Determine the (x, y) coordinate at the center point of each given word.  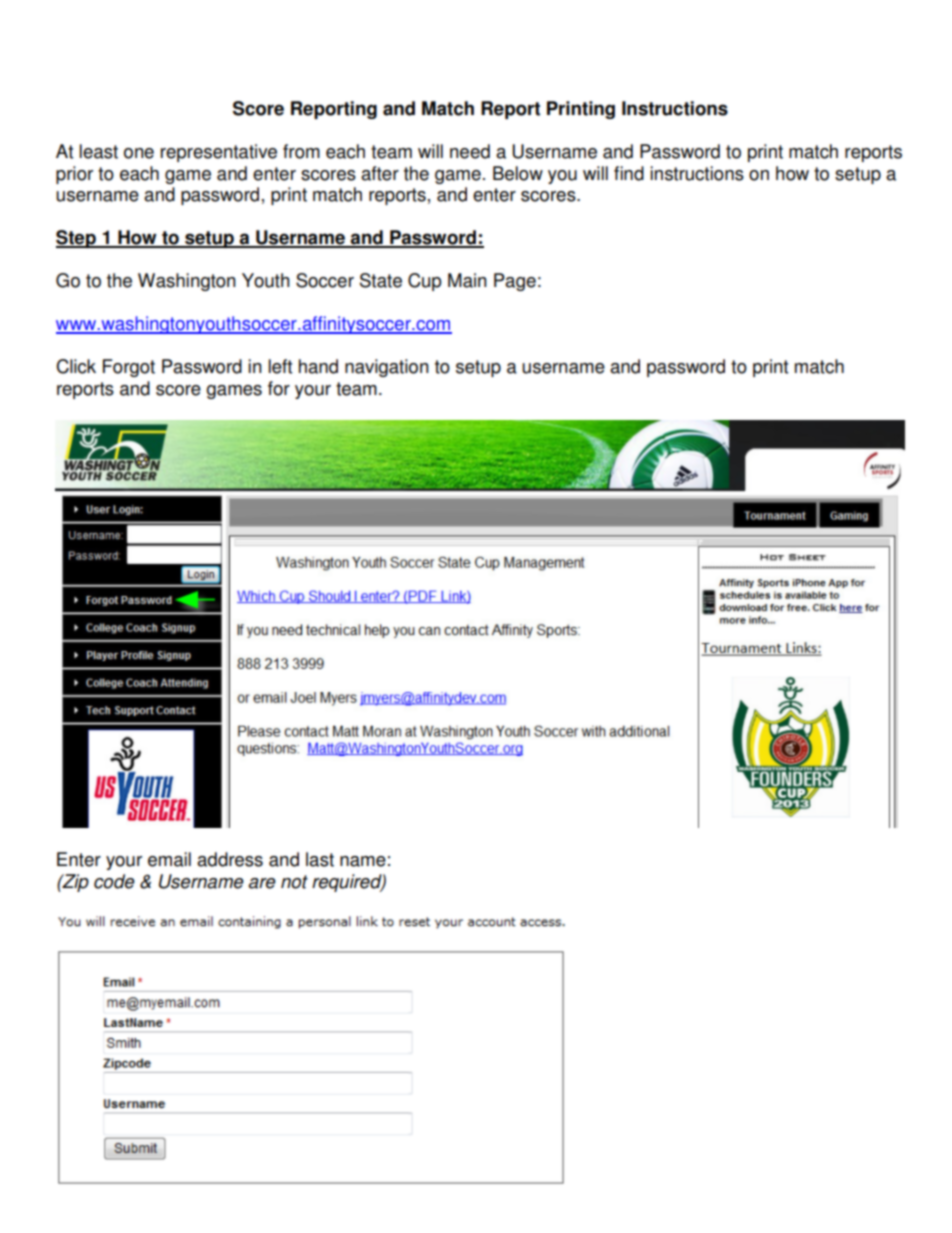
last (320, 859)
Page (515, 282)
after (380, 173)
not (294, 882)
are (262, 883)
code (114, 881)
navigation (387, 368)
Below (518, 173)
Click (76, 366)
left (280, 366)
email (169, 859)
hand (318, 366)
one (139, 153)
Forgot (129, 368)
